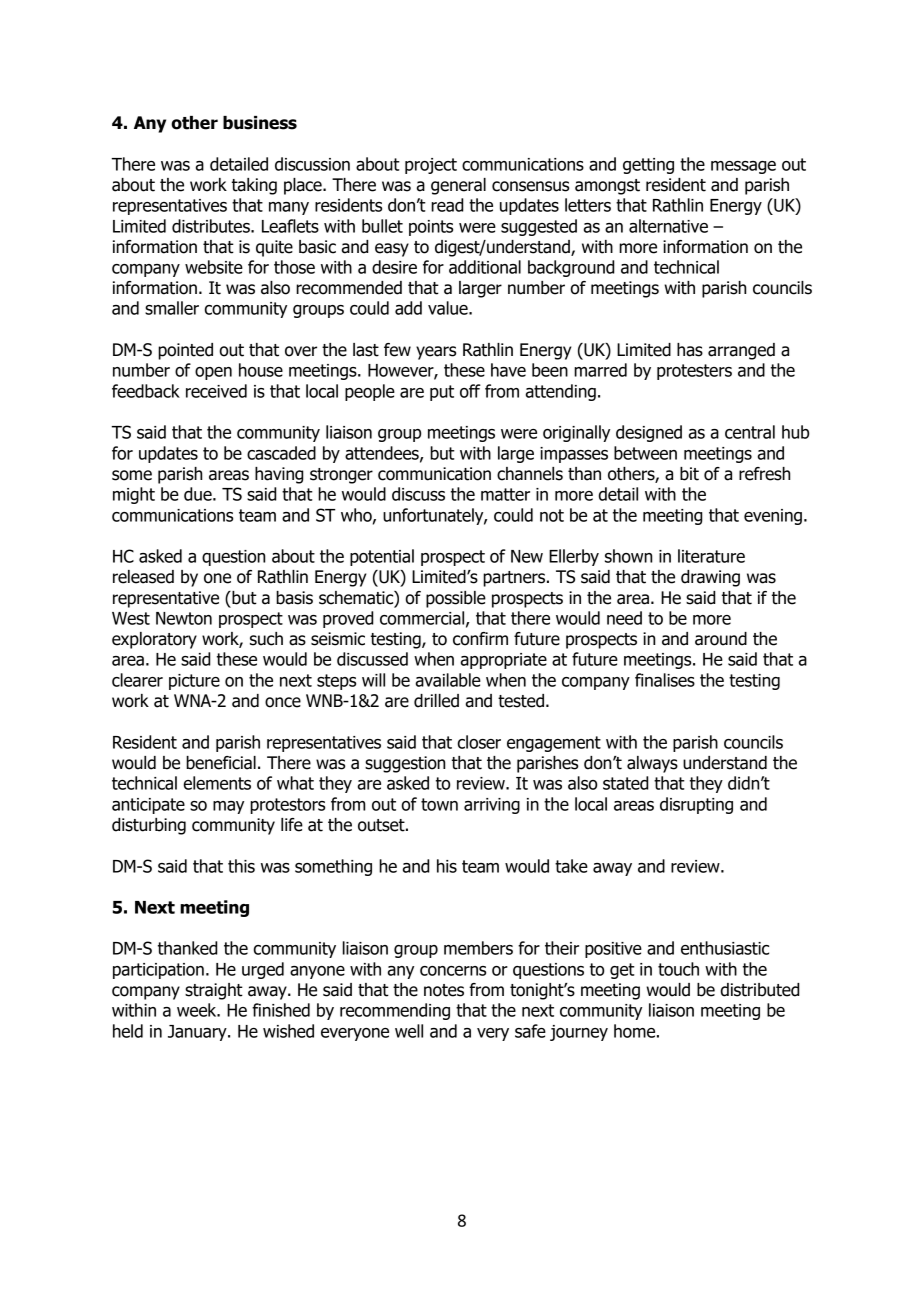  Describe the element at coordinates (214, 991) in the screenshot. I see `straight` at that location.
